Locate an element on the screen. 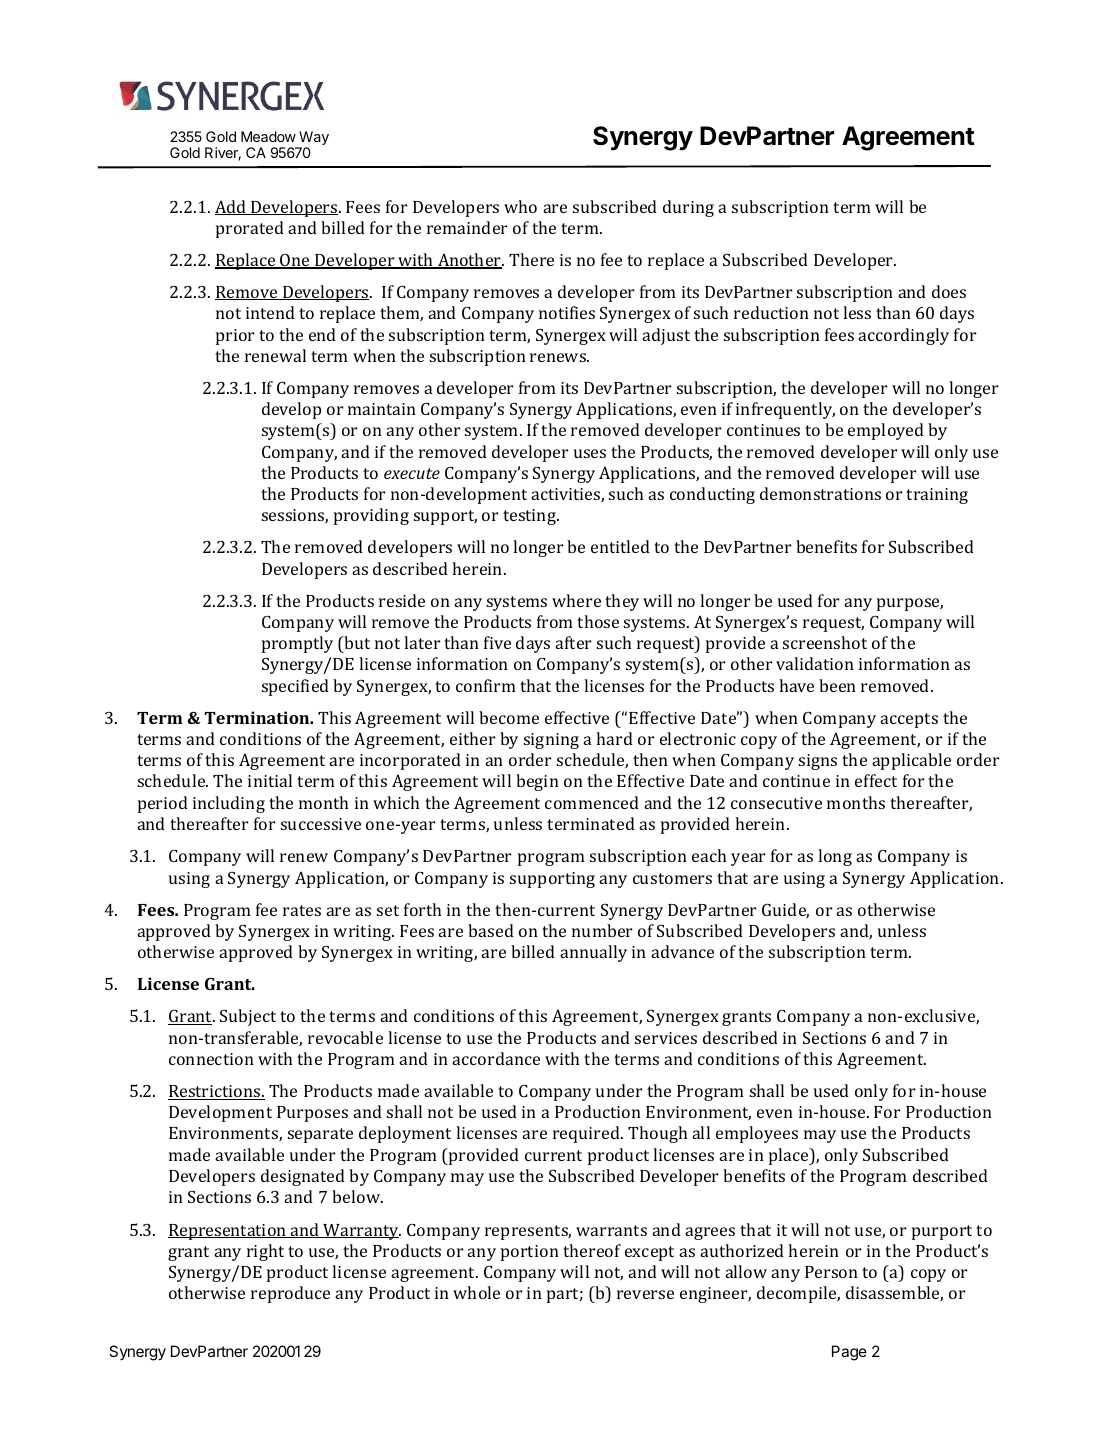 The height and width of the screenshot is (1435, 1109). signs is located at coordinates (818, 762).
